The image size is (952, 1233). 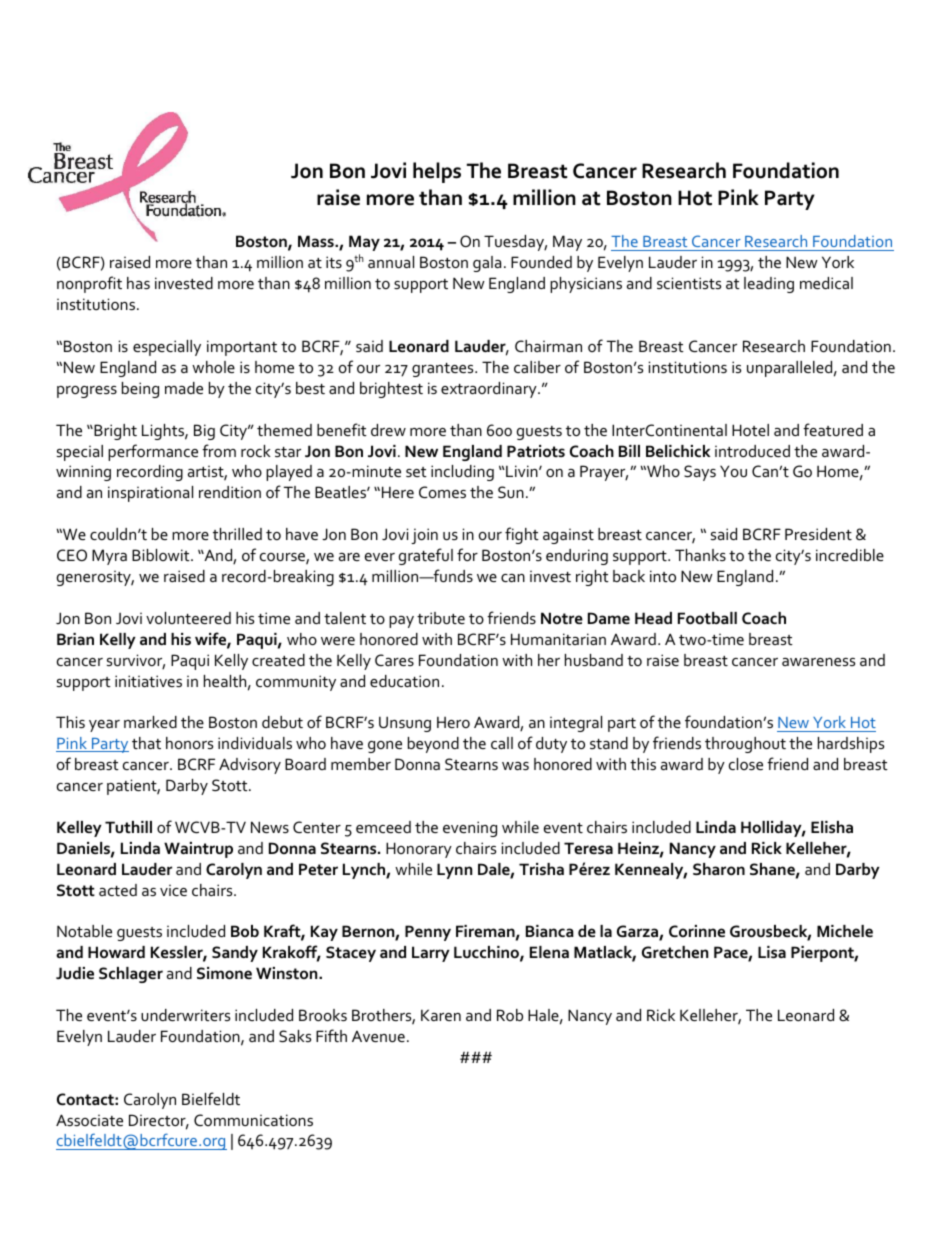 What do you see at coordinates (772, 952) in the screenshot?
I see `Lisa` at bounding box center [772, 952].
